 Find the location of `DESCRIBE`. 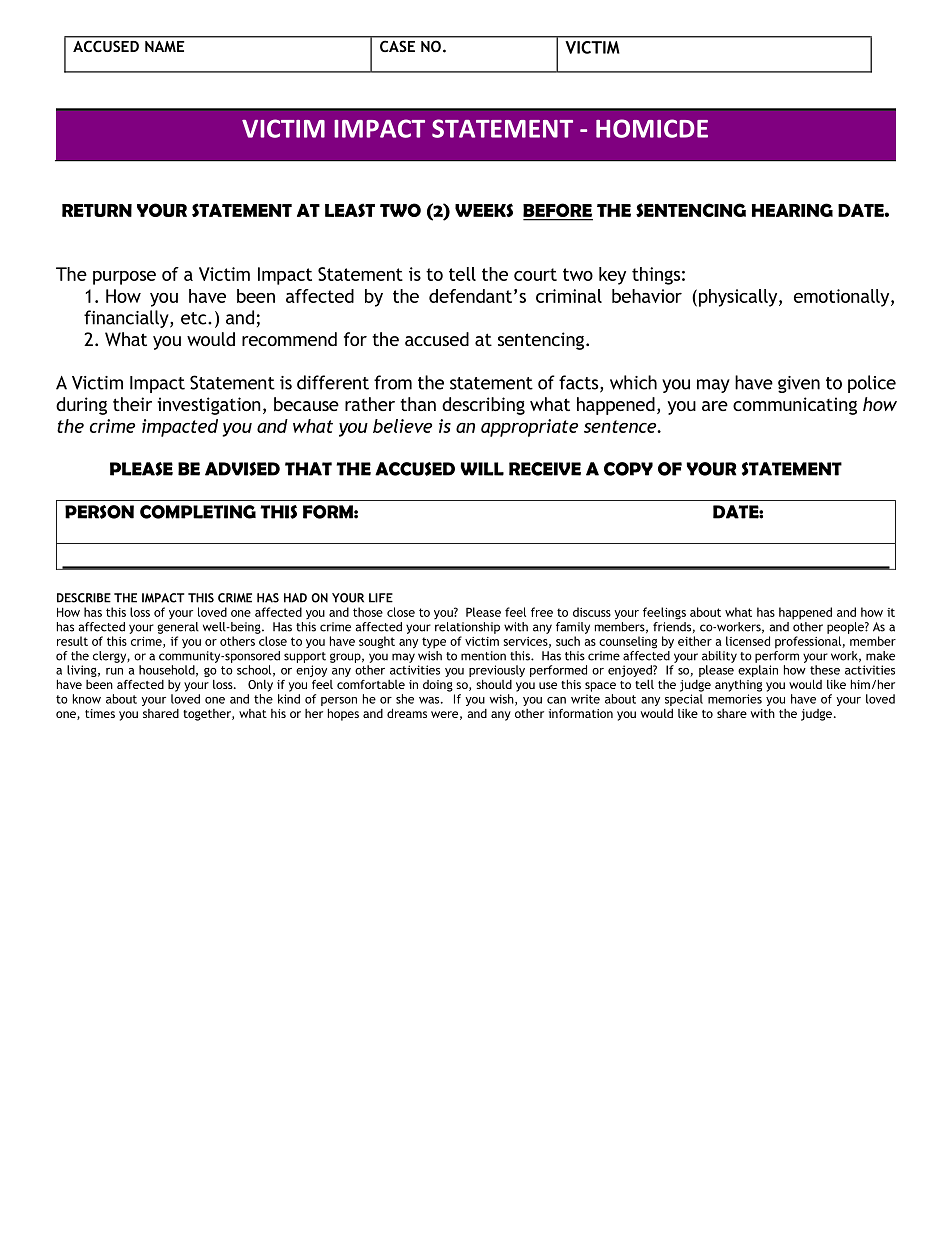

DESCRIBE is located at coordinates (84, 598).
